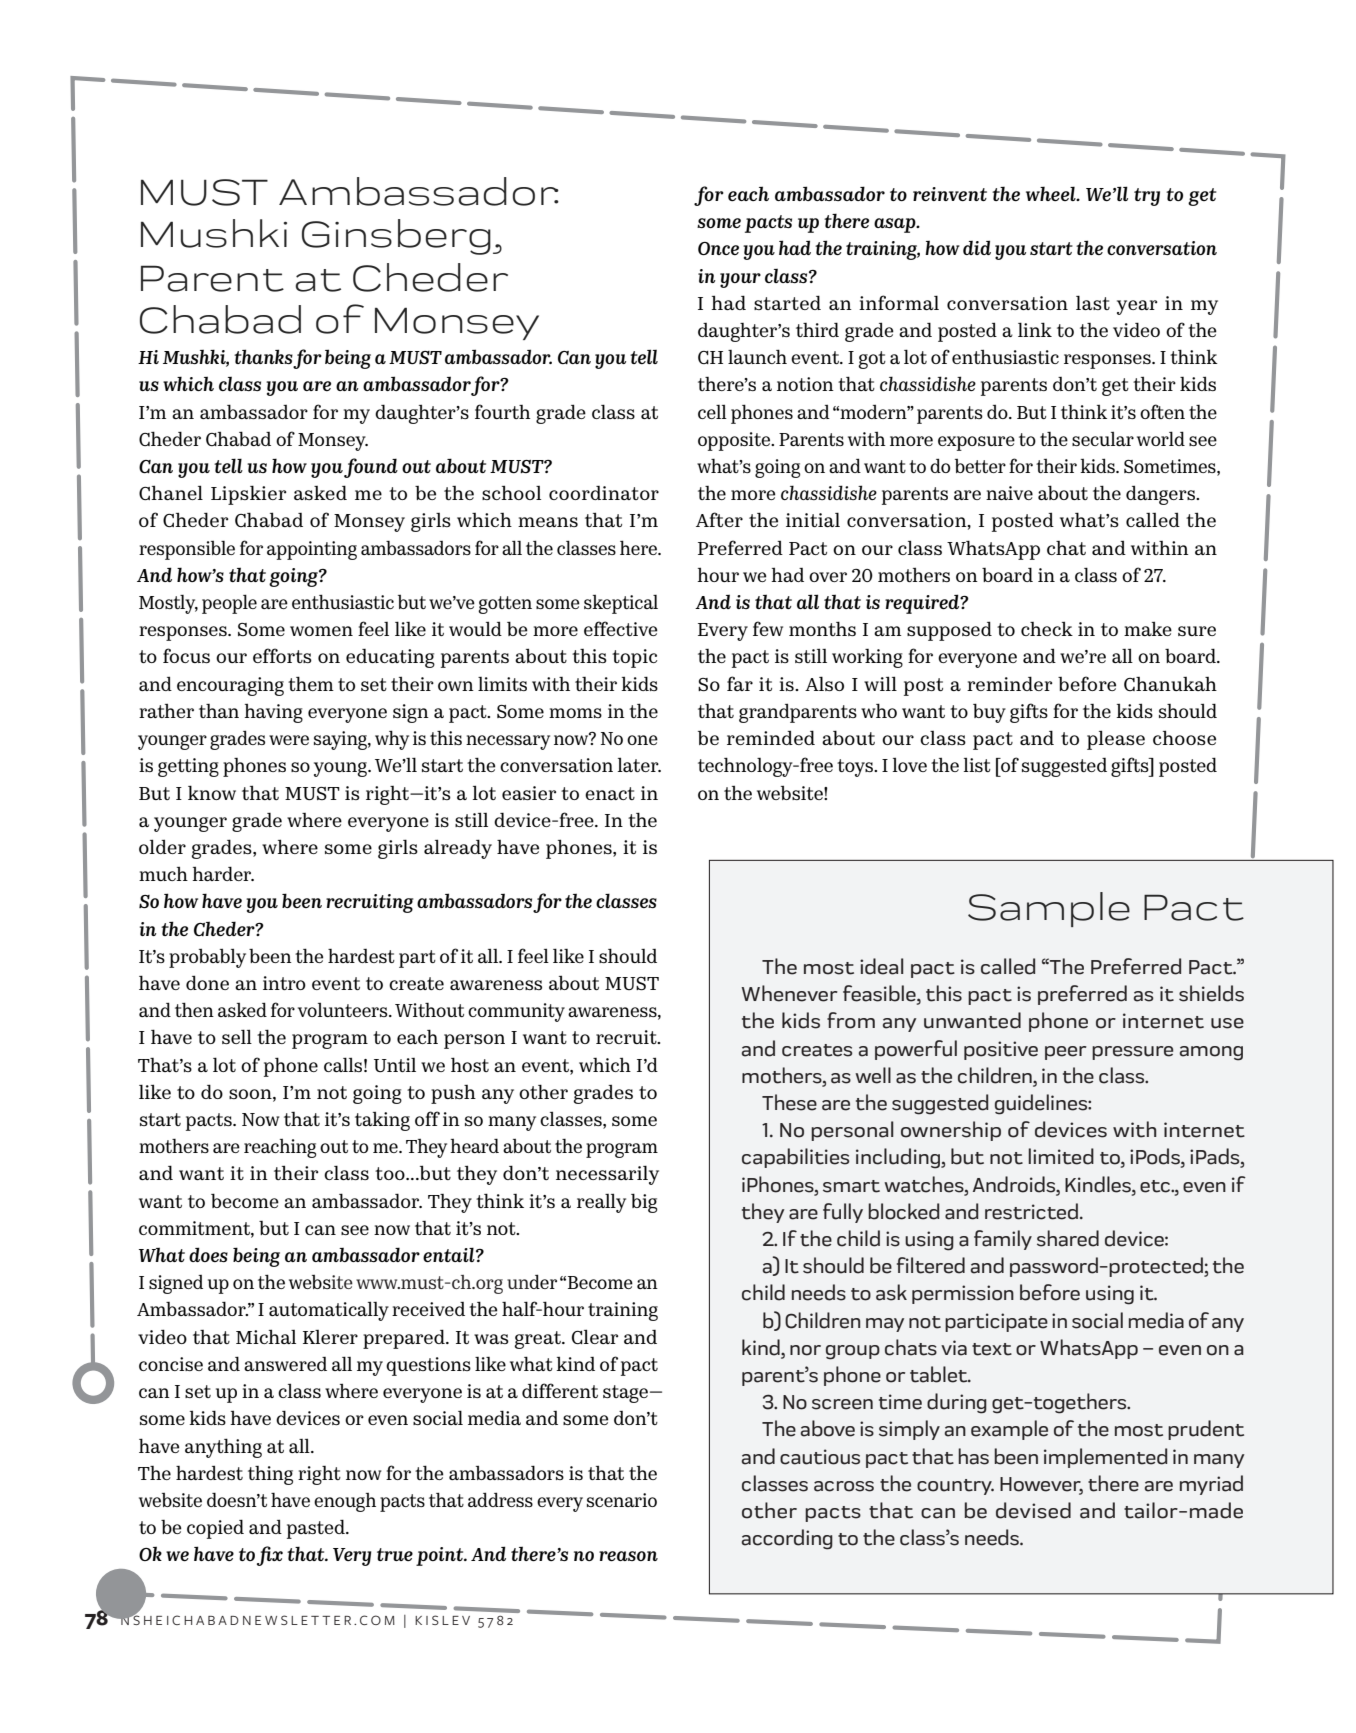  I want to click on harder, so click(223, 873).
